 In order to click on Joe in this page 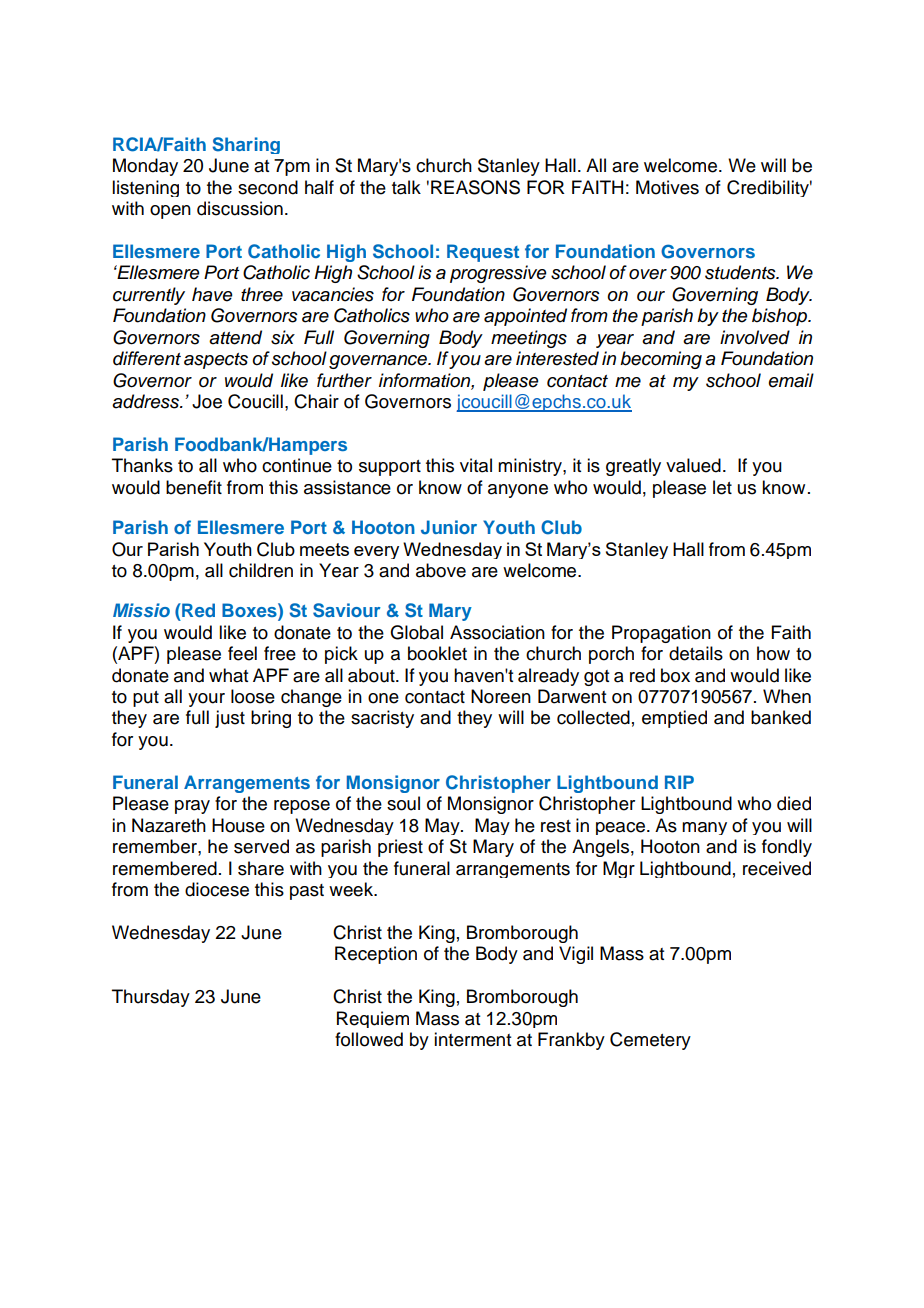, I will do `click(207, 401)`.
